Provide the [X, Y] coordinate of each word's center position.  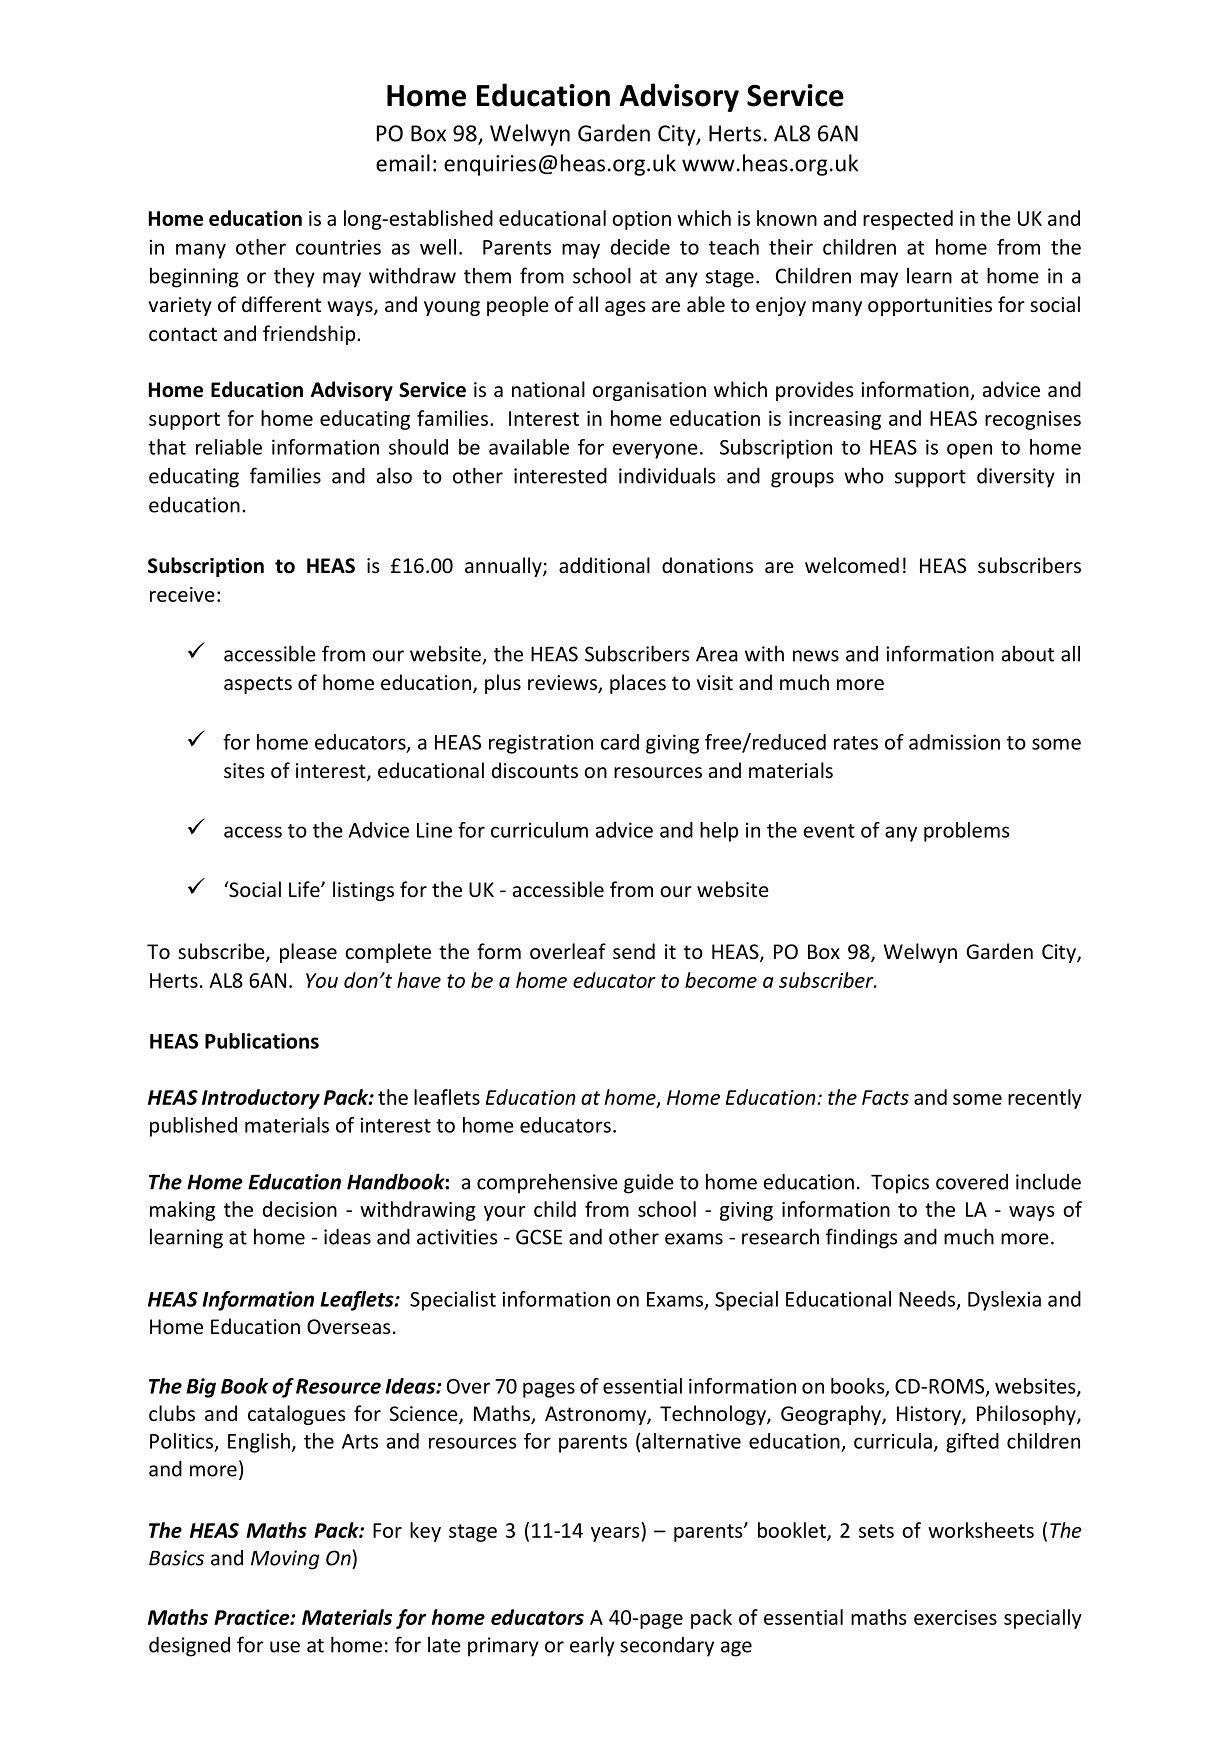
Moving [285, 1560]
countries [338, 247]
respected [908, 220]
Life [305, 889]
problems [967, 832]
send [634, 951]
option [641, 220]
